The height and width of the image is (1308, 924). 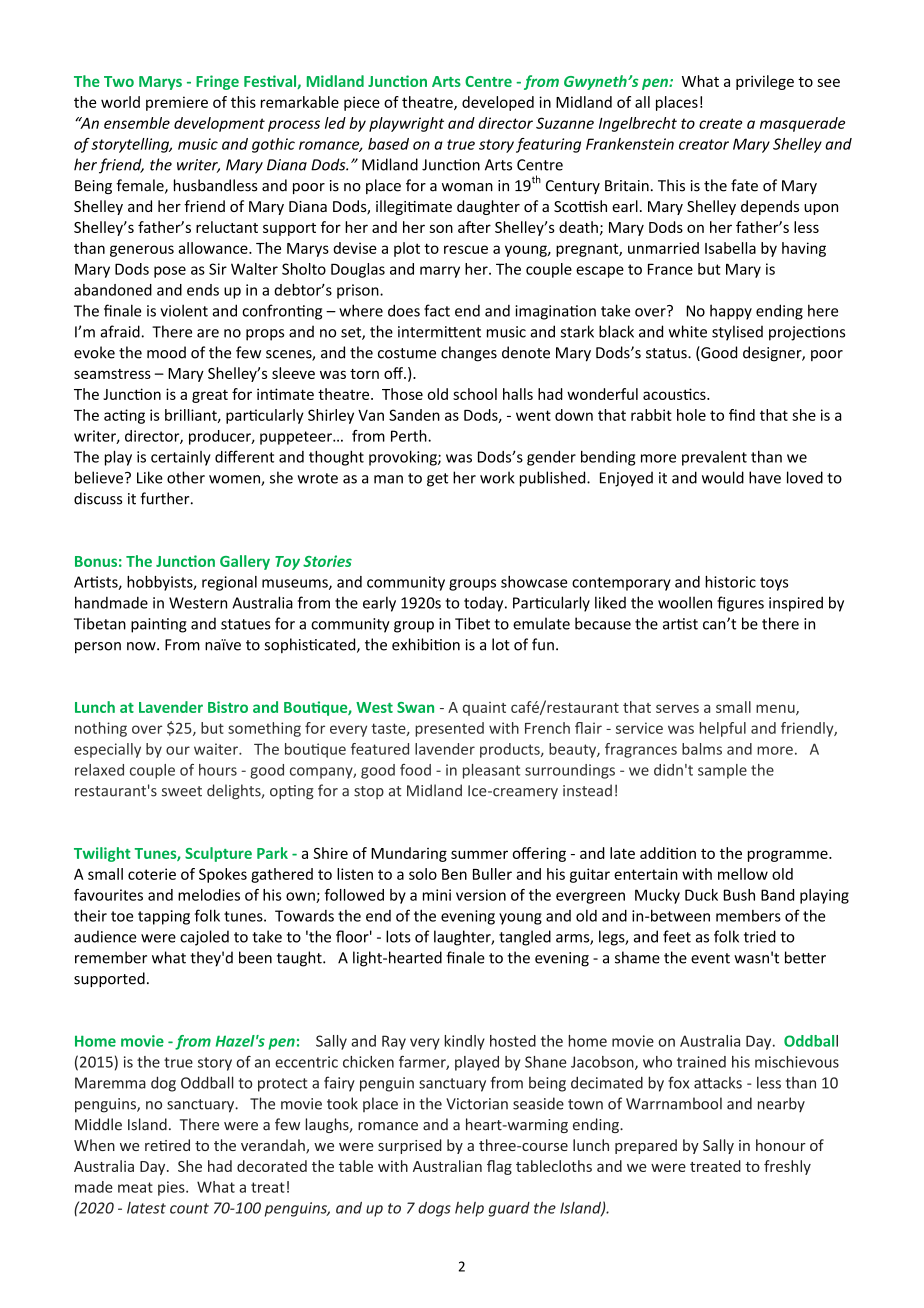 What do you see at coordinates (177, 103) in the image?
I see `premiere` at bounding box center [177, 103].
